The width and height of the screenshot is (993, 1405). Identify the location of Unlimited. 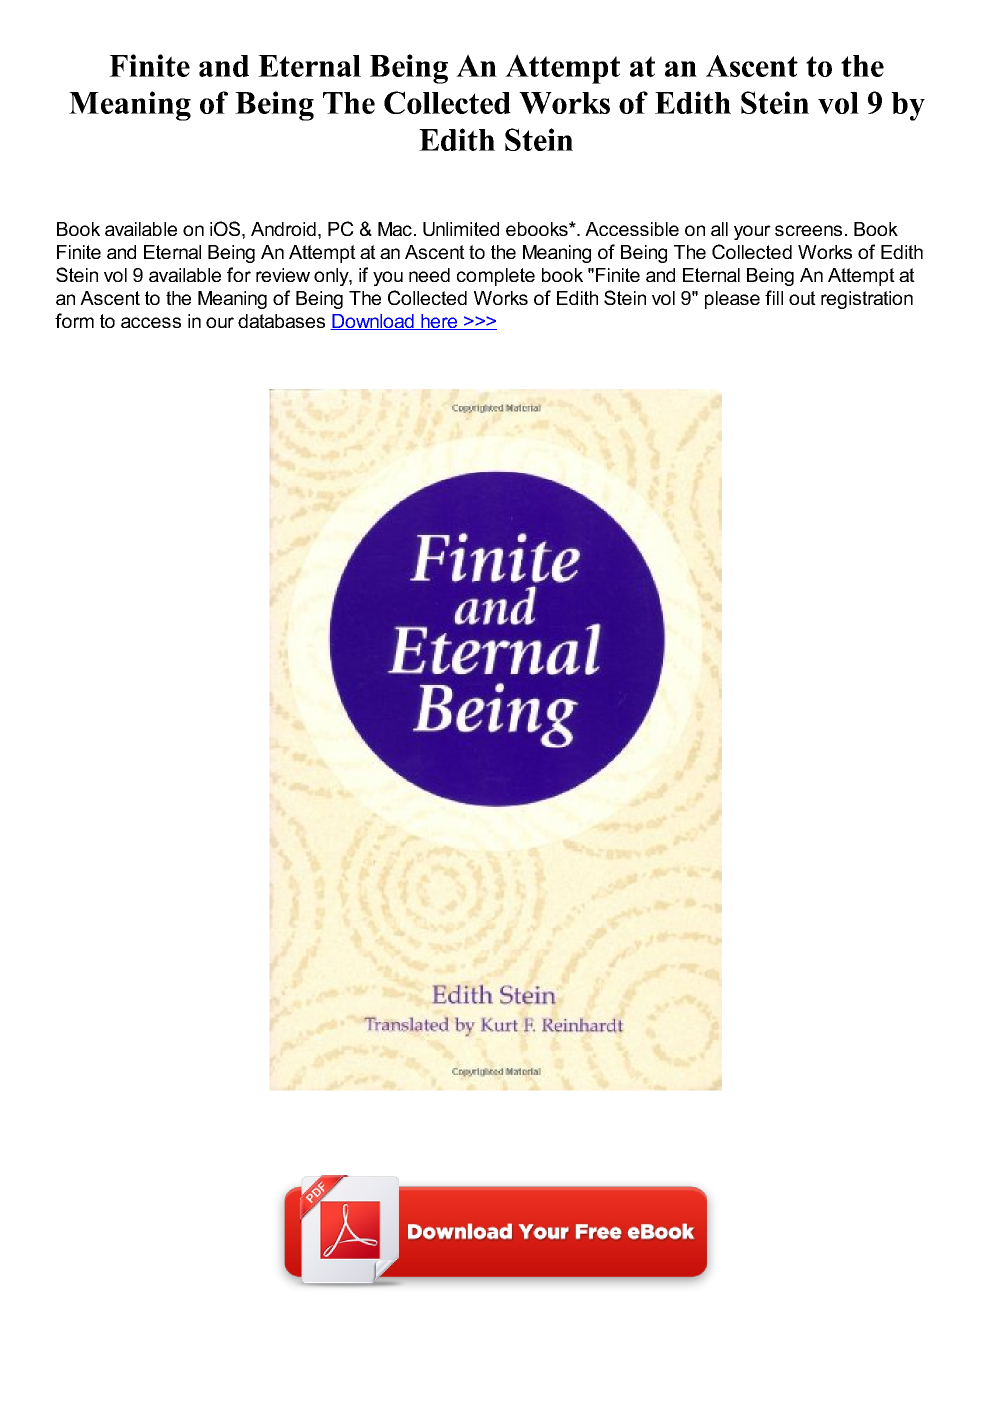
(461, 229).
